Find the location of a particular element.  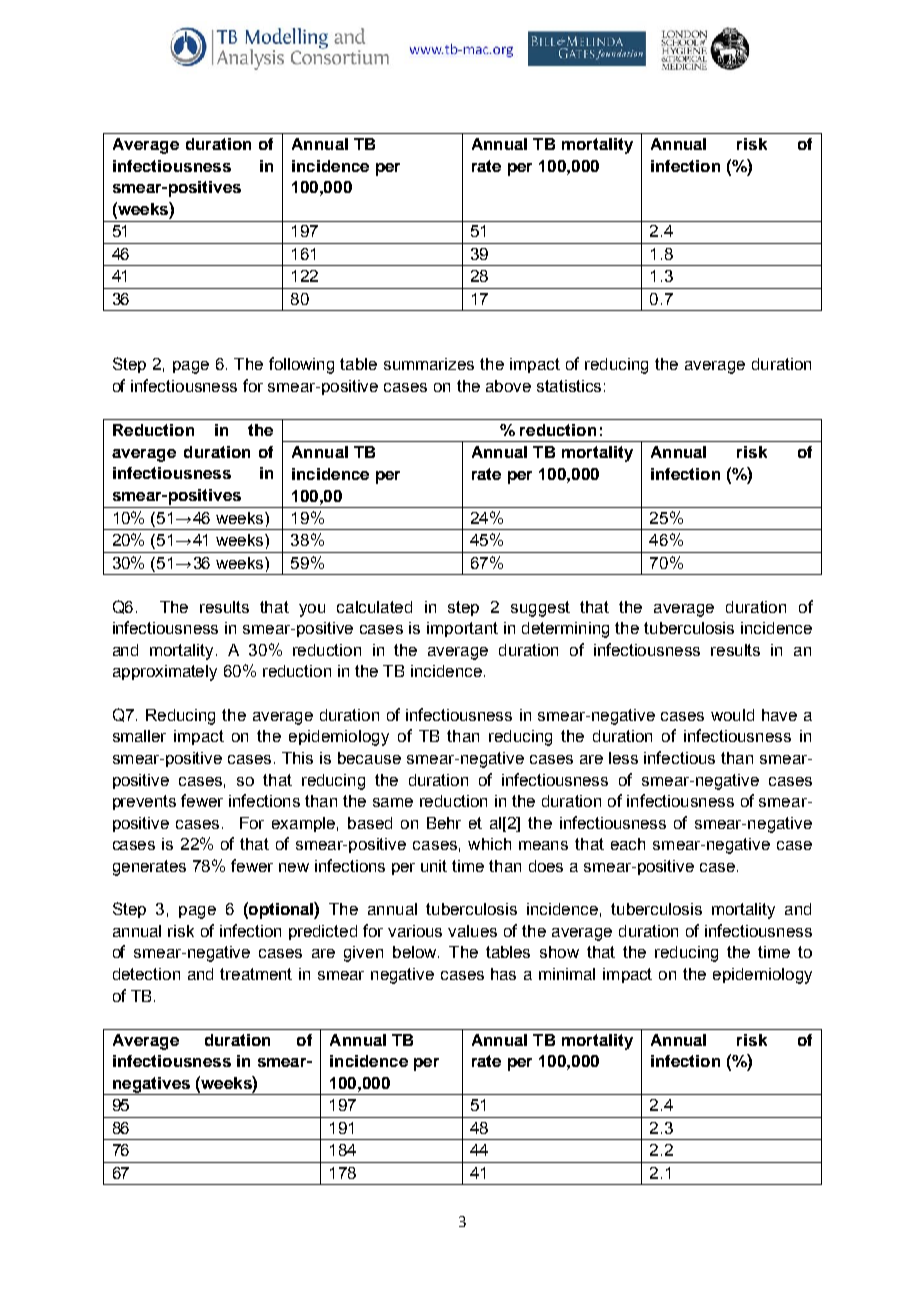

because is located at coordinates (369, 758).
